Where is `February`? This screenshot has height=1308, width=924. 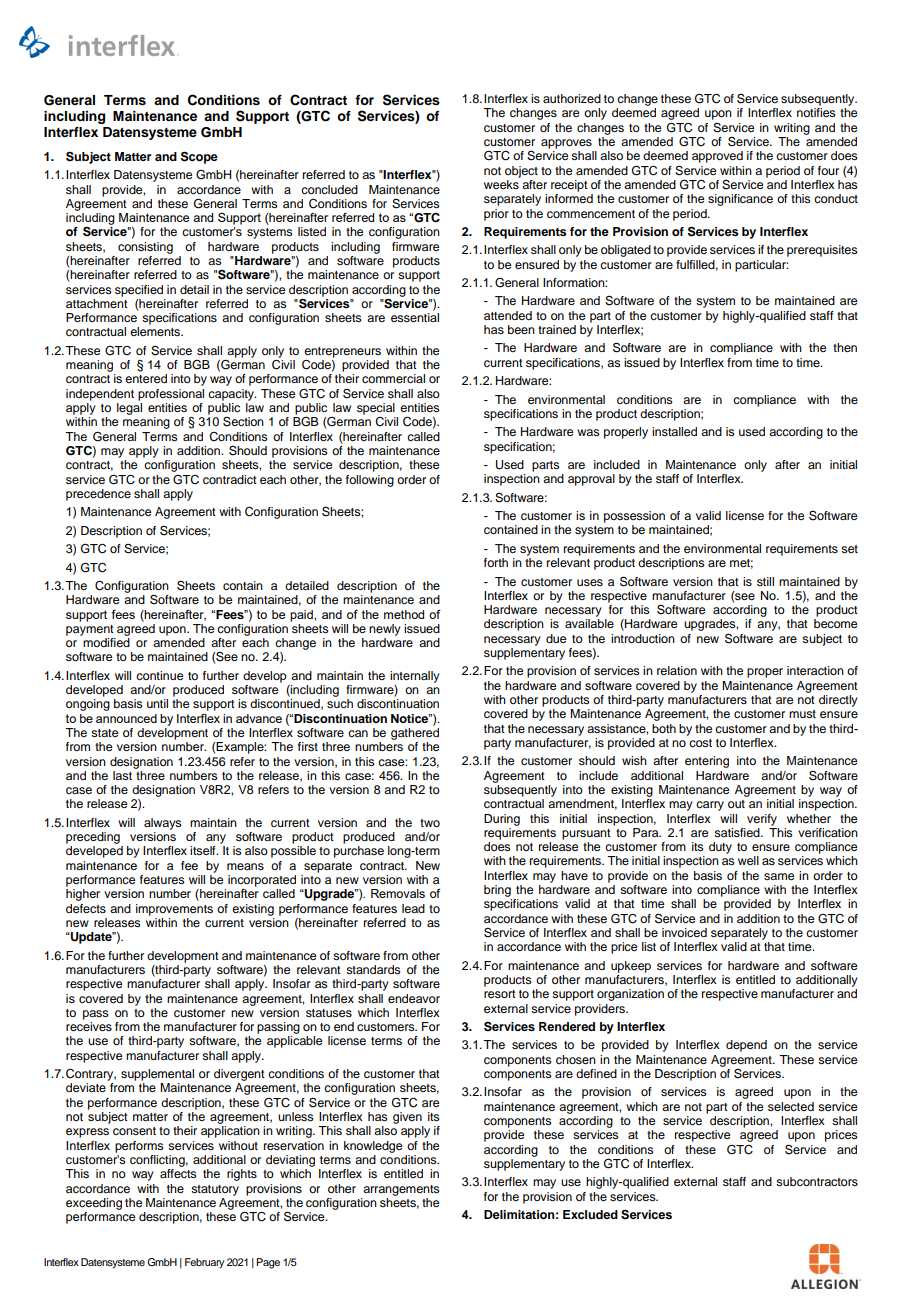 February is located at coordinates (204, 1263).
